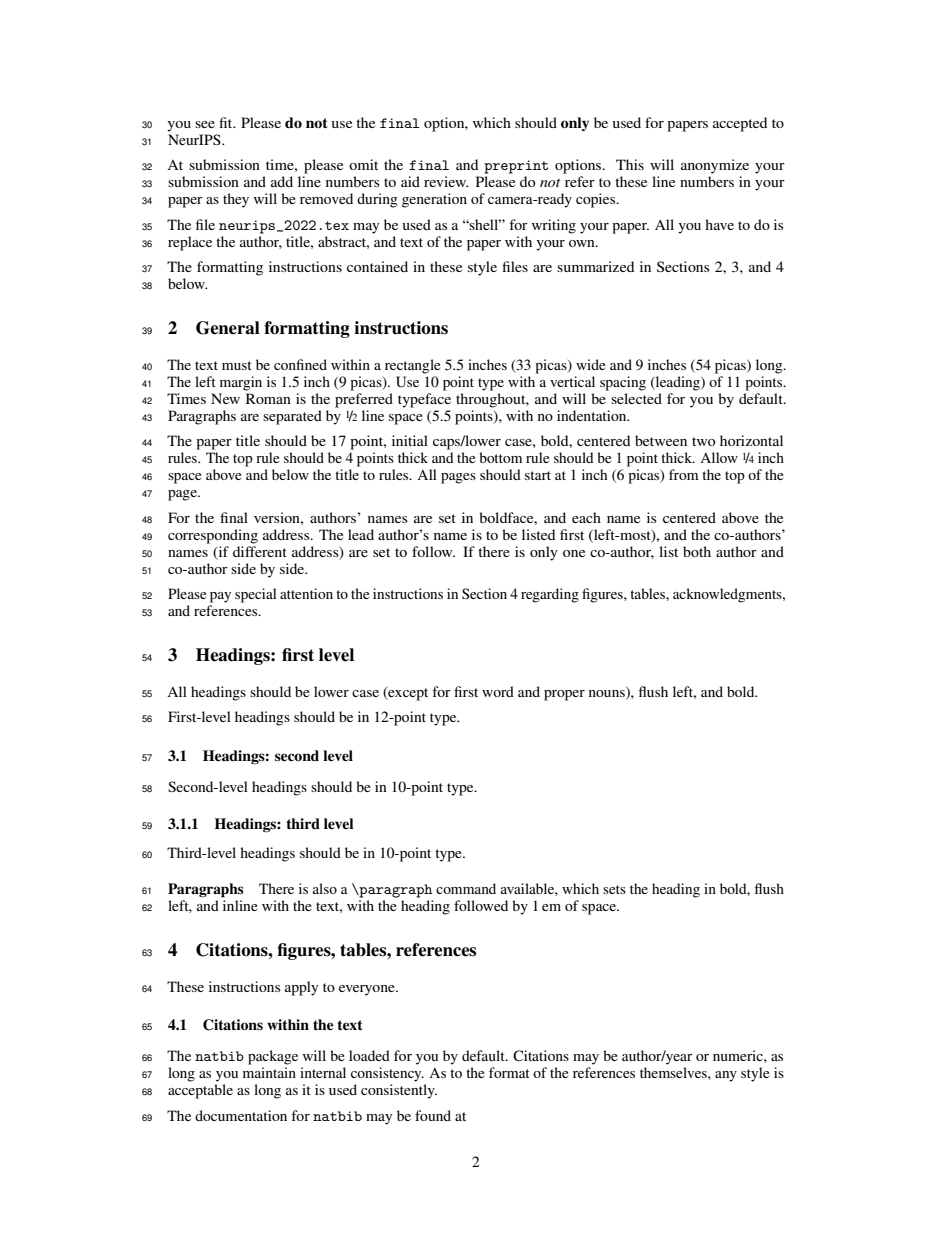  I want to click on maintain, so click(269, 1072).
